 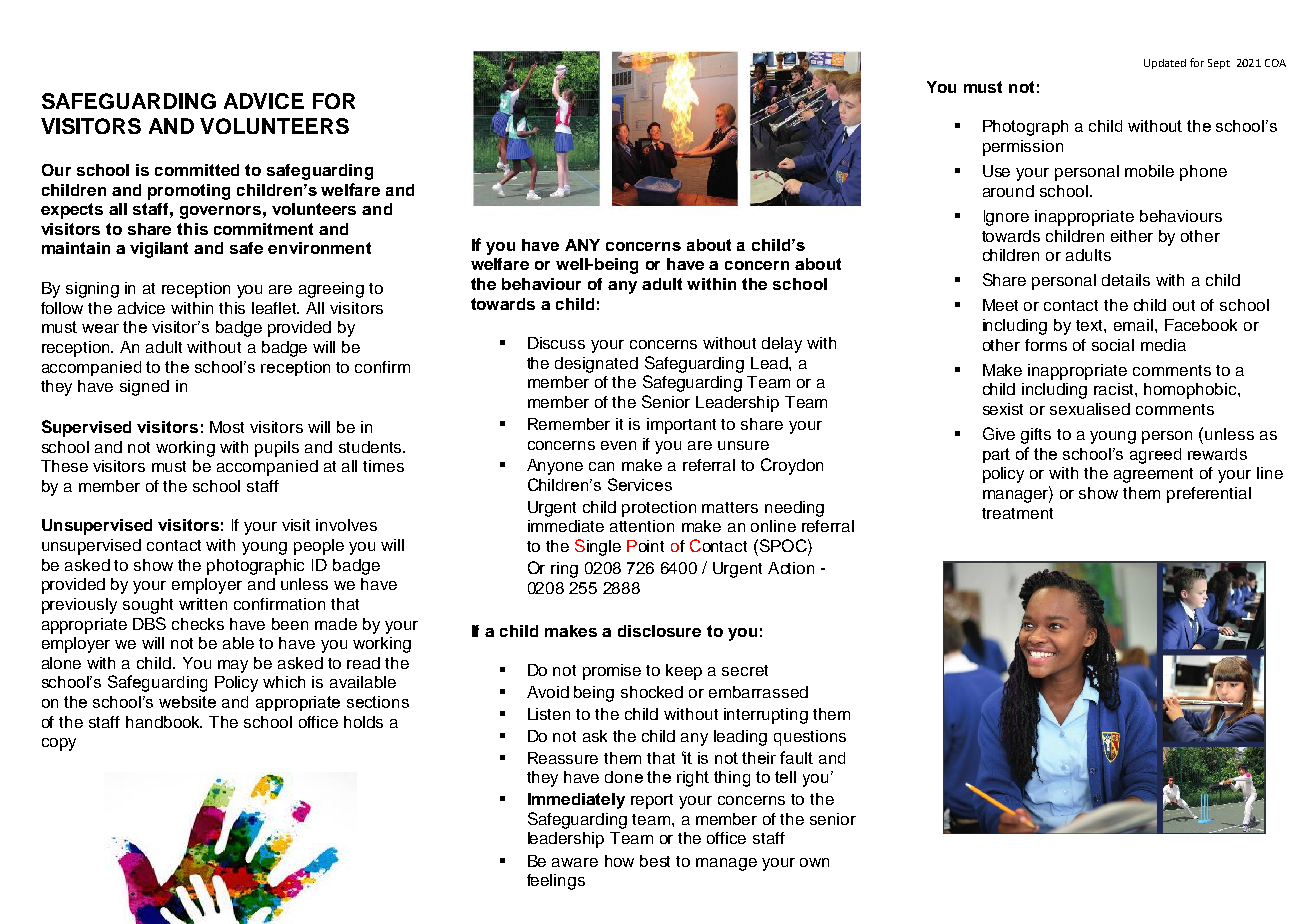 I want to click on committed, so click(x=197, y=170).
